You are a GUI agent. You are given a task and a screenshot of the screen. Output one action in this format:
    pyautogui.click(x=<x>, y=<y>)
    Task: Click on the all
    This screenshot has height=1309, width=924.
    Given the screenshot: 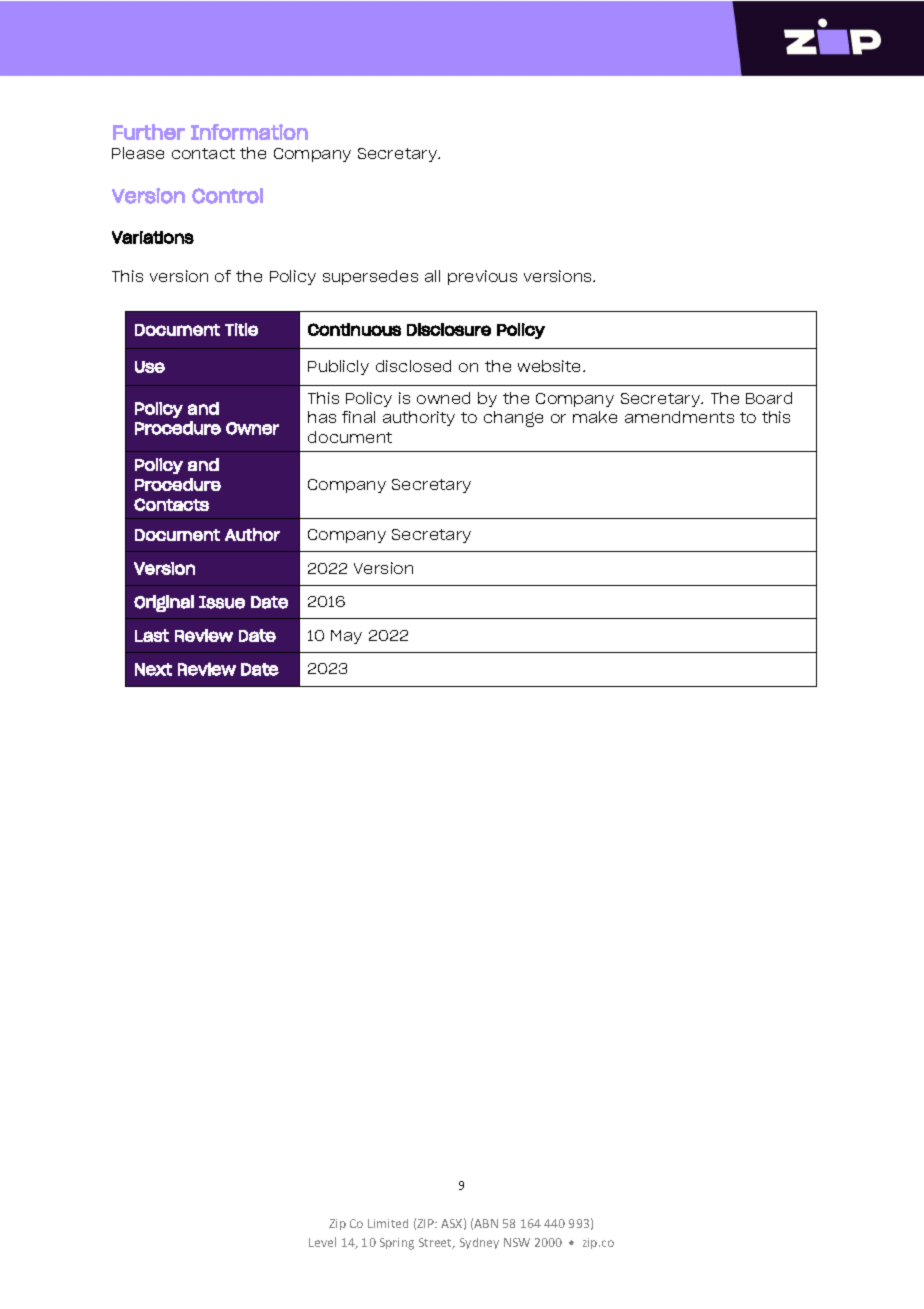 What is the action you would take?
    pyautogui.click(x=432, y=276)
